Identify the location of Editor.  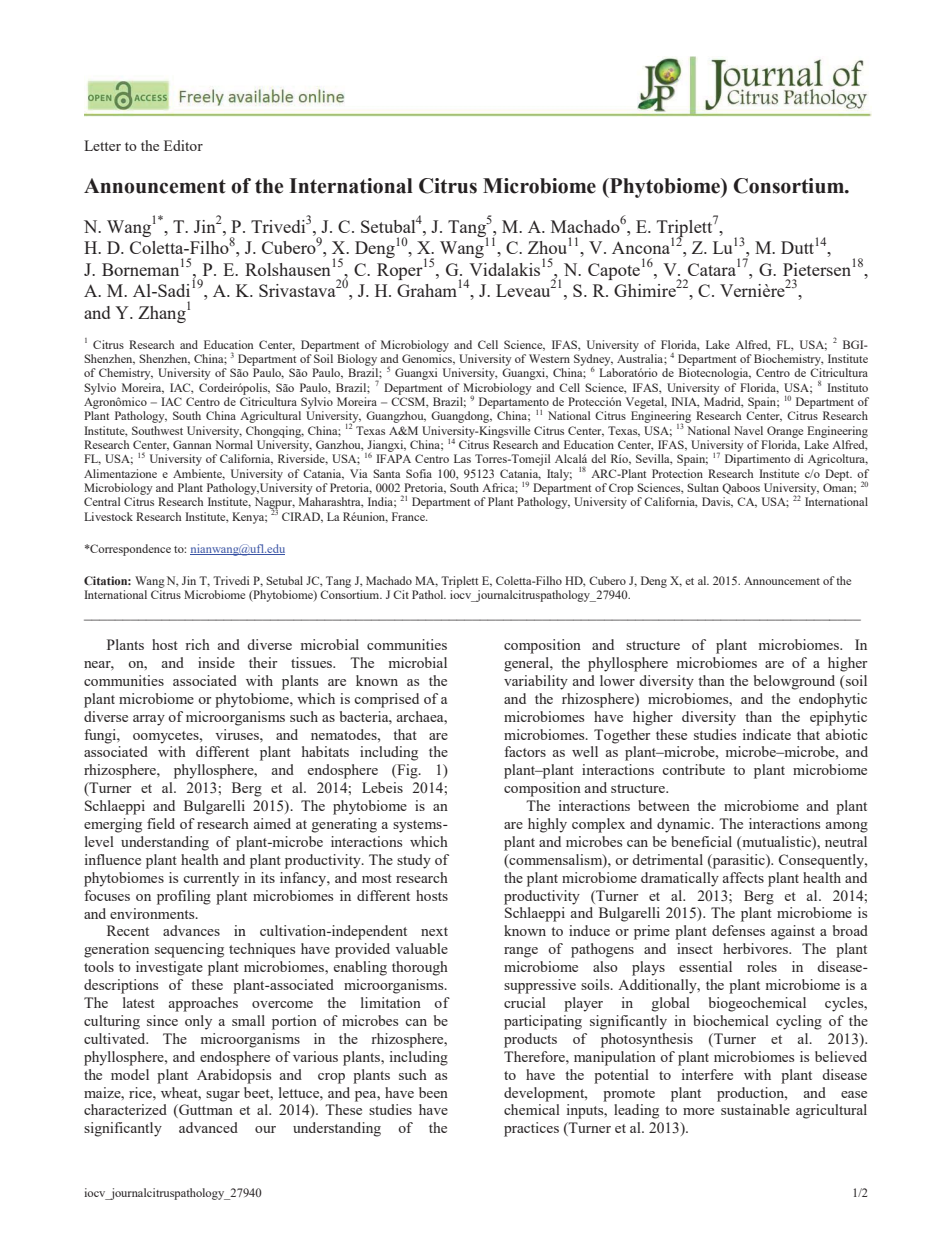
(183, 145).
